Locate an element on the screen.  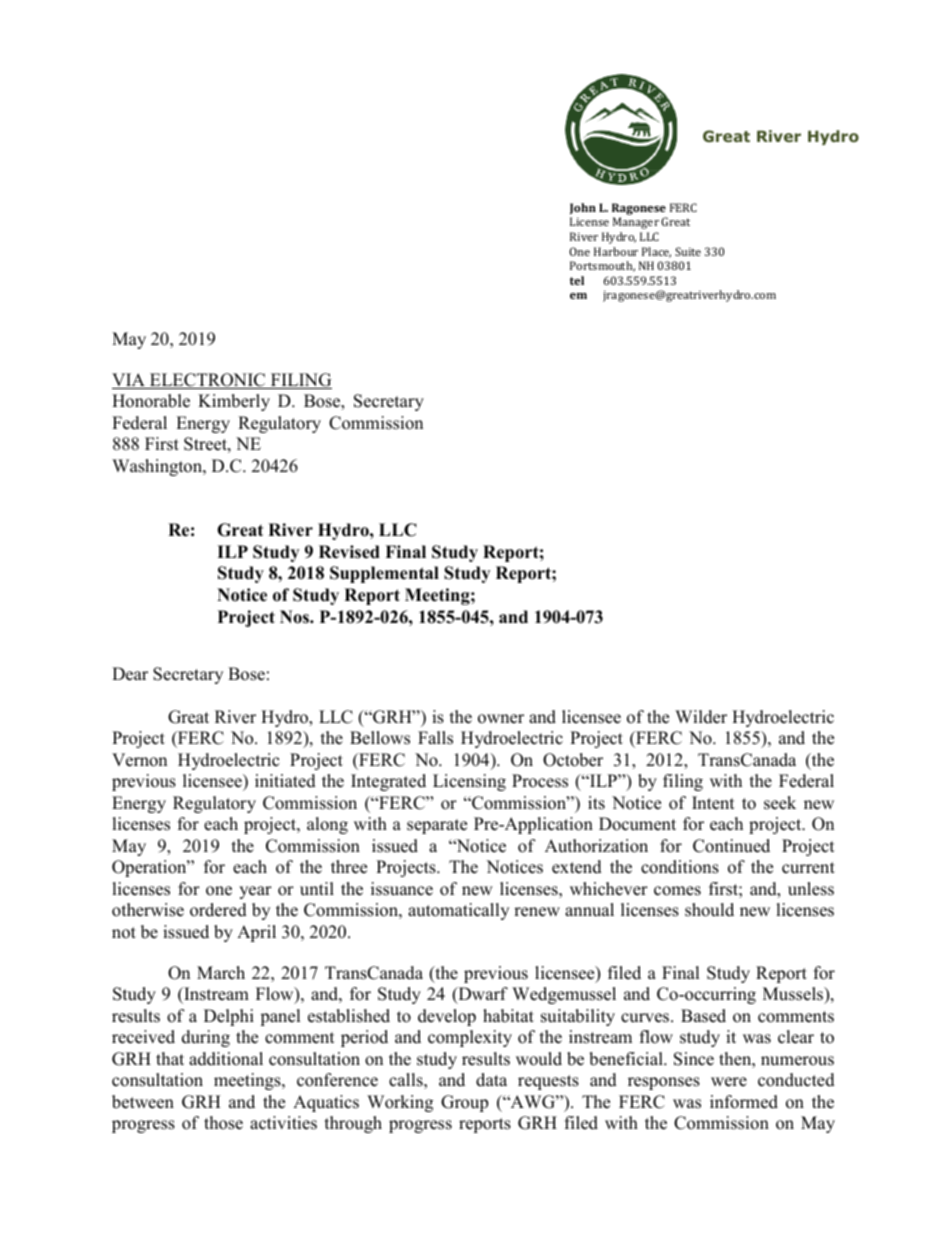
those is located at coordinates (223, 1123).
